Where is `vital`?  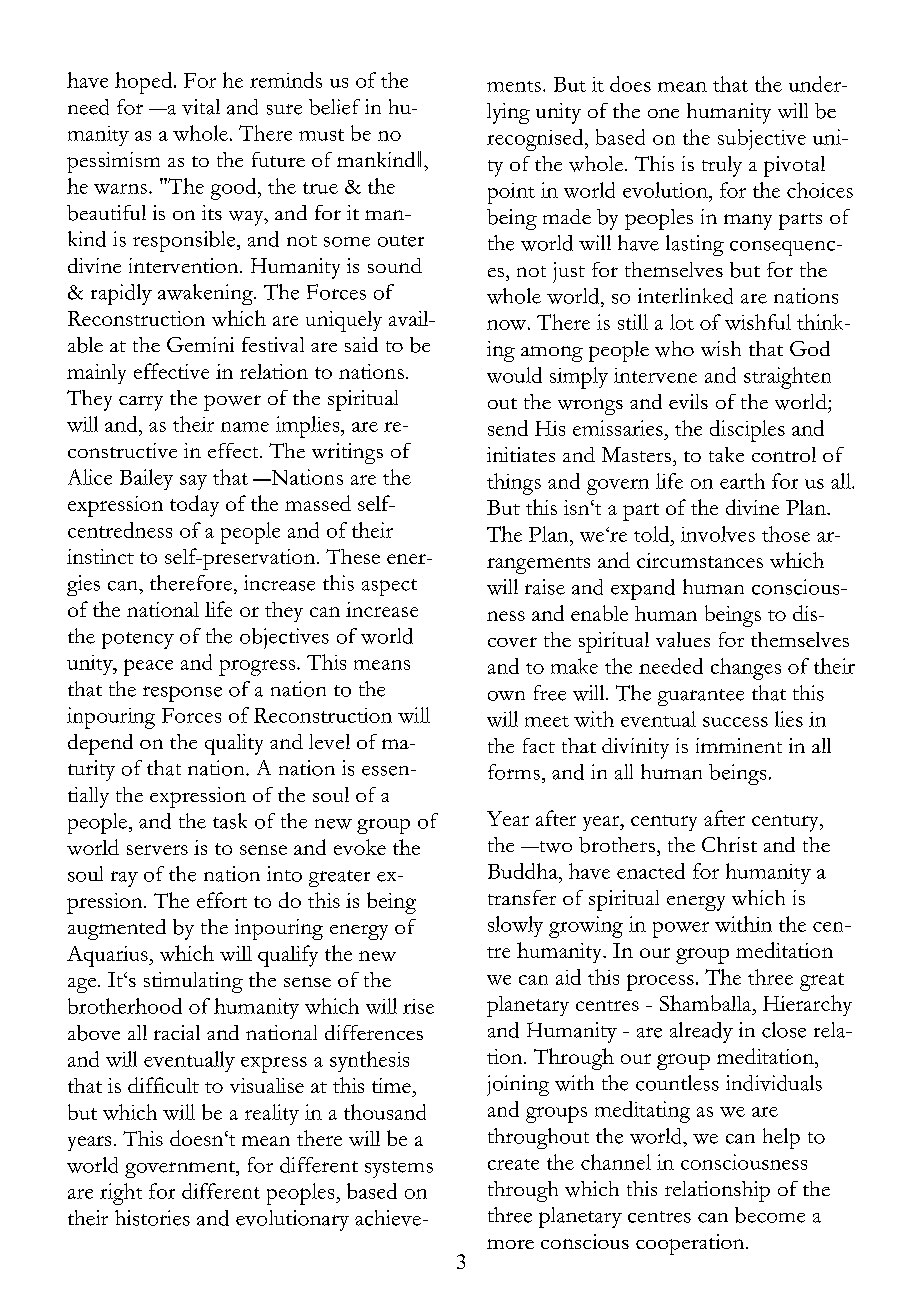 vital is located at coordinates (201, 107).
